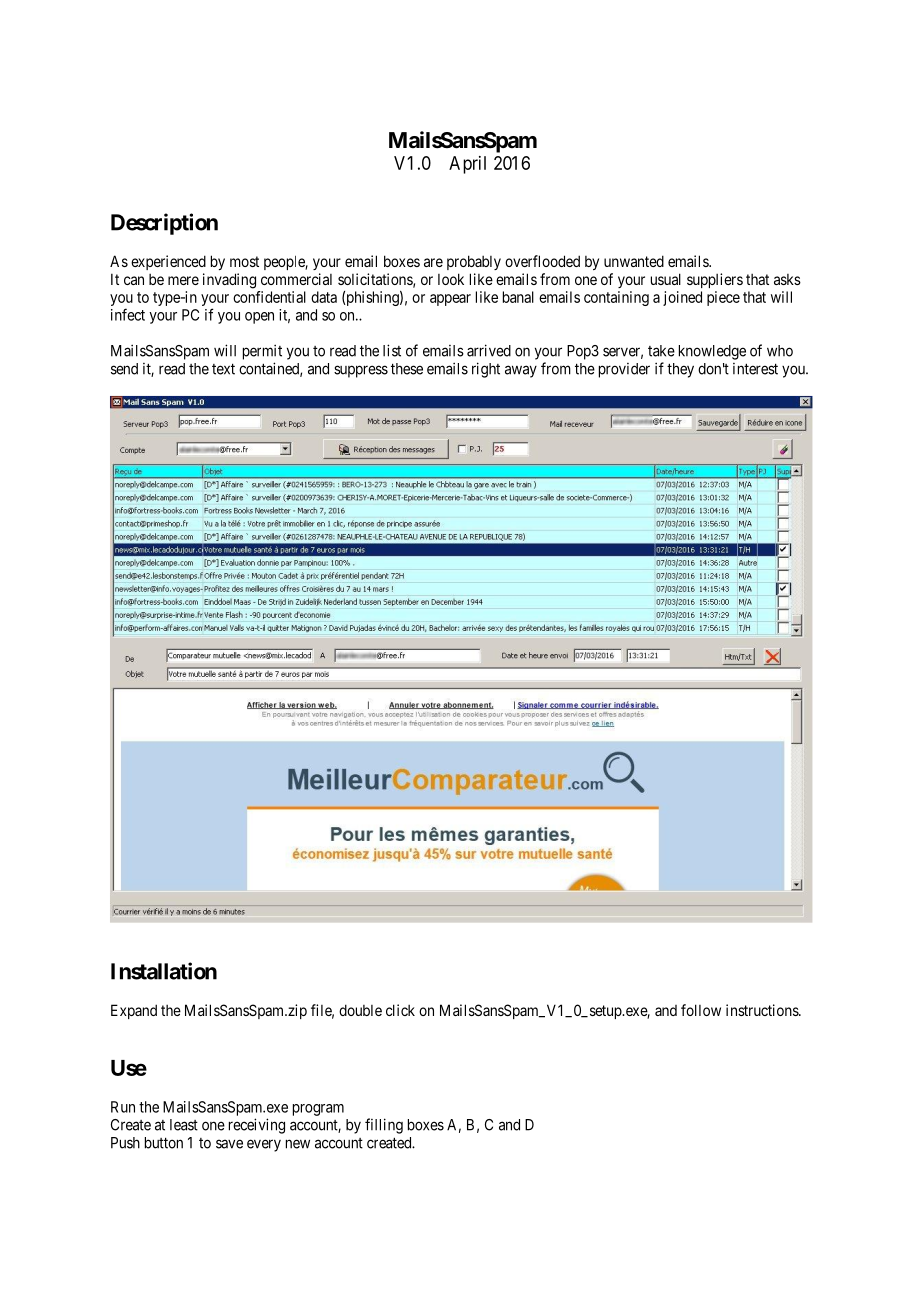  What do you see at coordinates (634, 261) in the page?
I see `unwanted` at bounding box center [634, 261].
